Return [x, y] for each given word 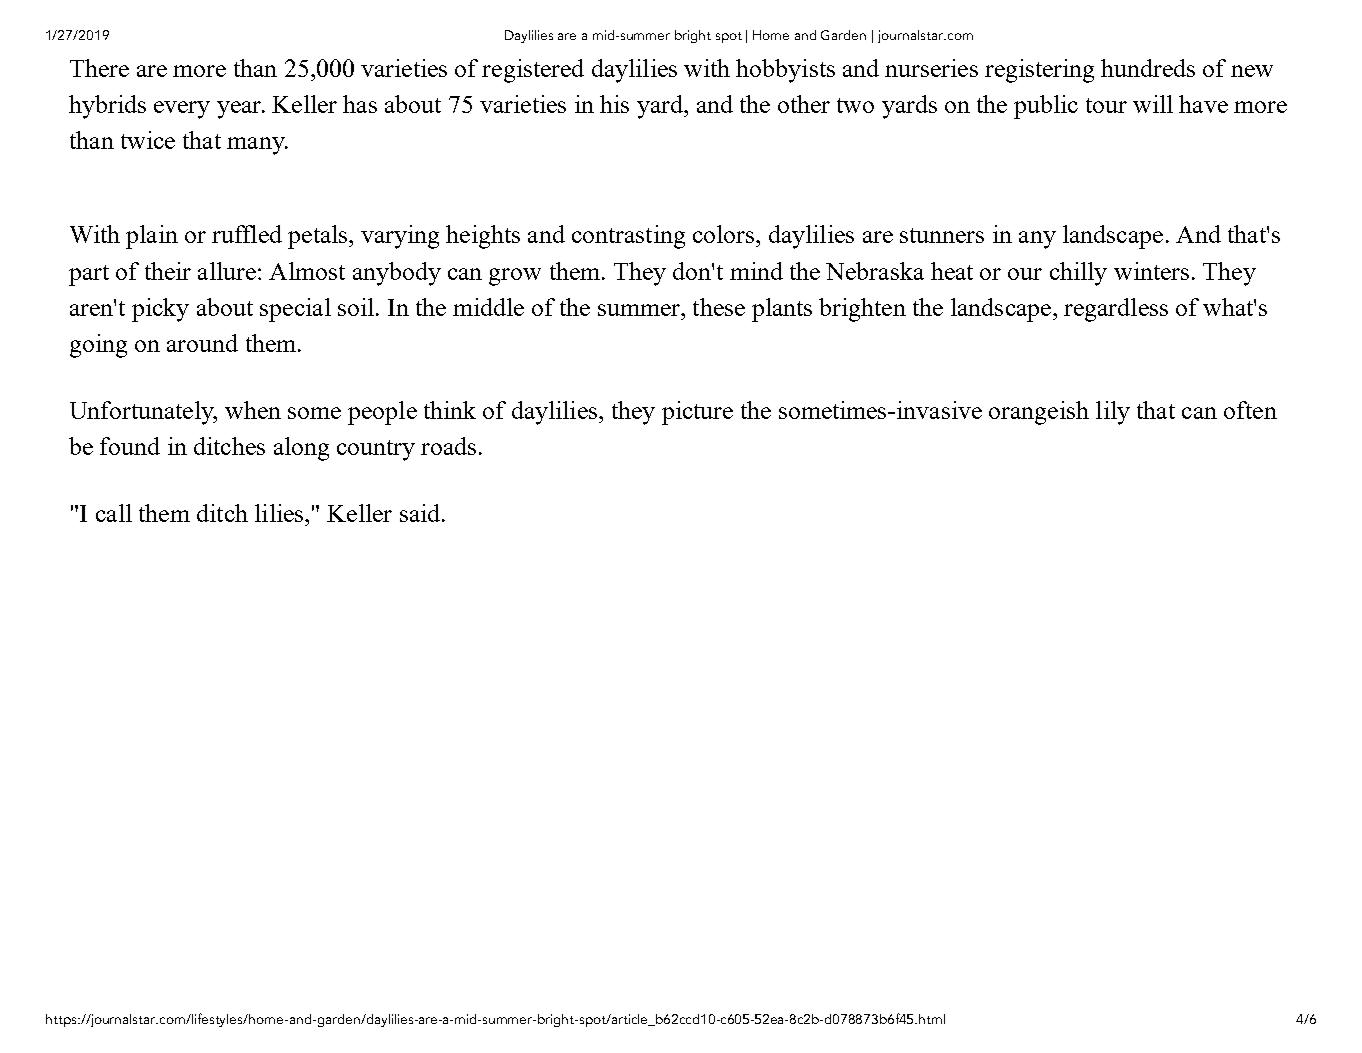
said [421, 513]
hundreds [1148, 68]
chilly [1078, 274]
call [114, 513]
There [99, 68]
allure [227, 271]
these [719, 307]
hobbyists [785, 71]
